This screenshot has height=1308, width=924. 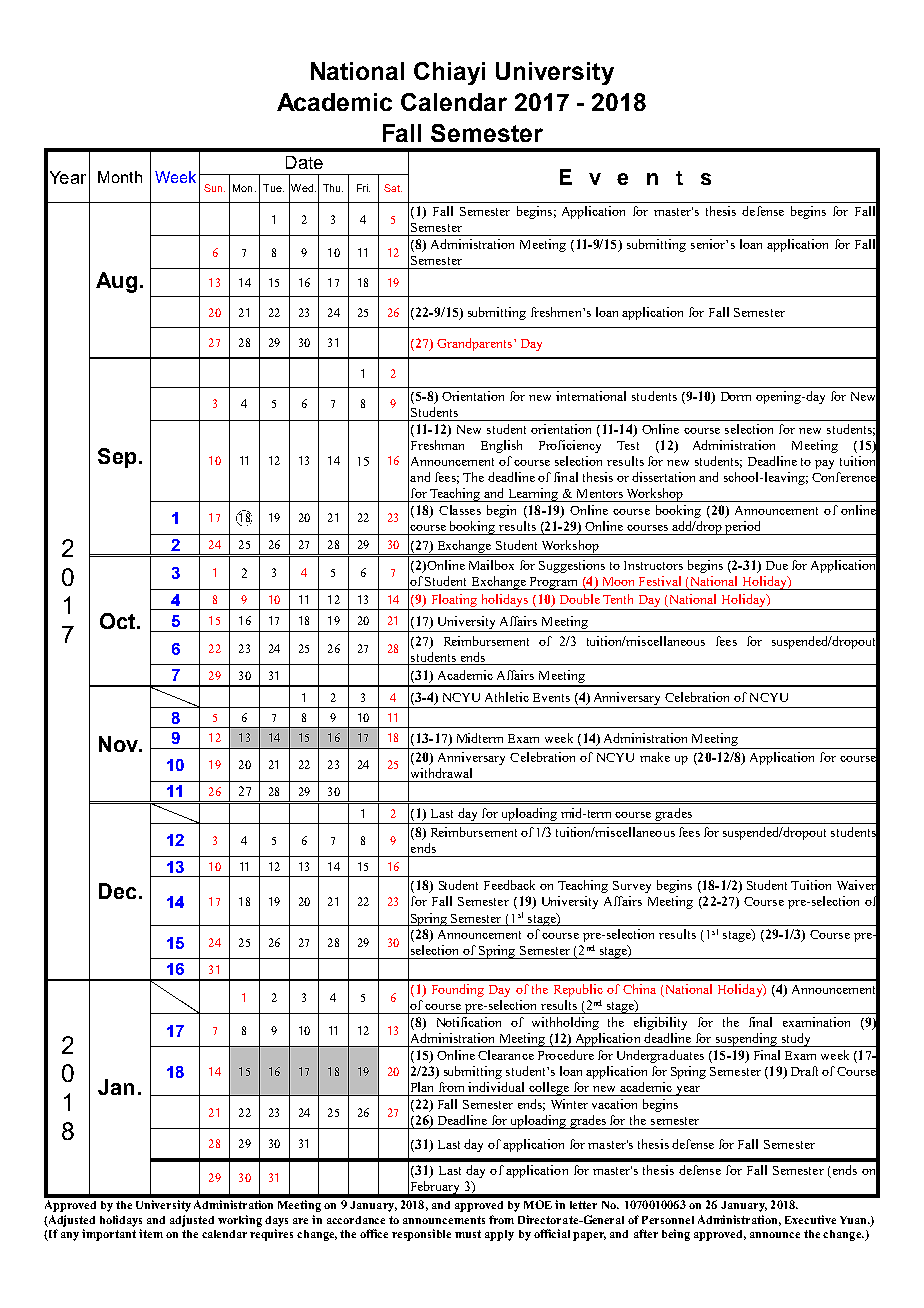 I want to click on make, so click(x=655, y=757).
